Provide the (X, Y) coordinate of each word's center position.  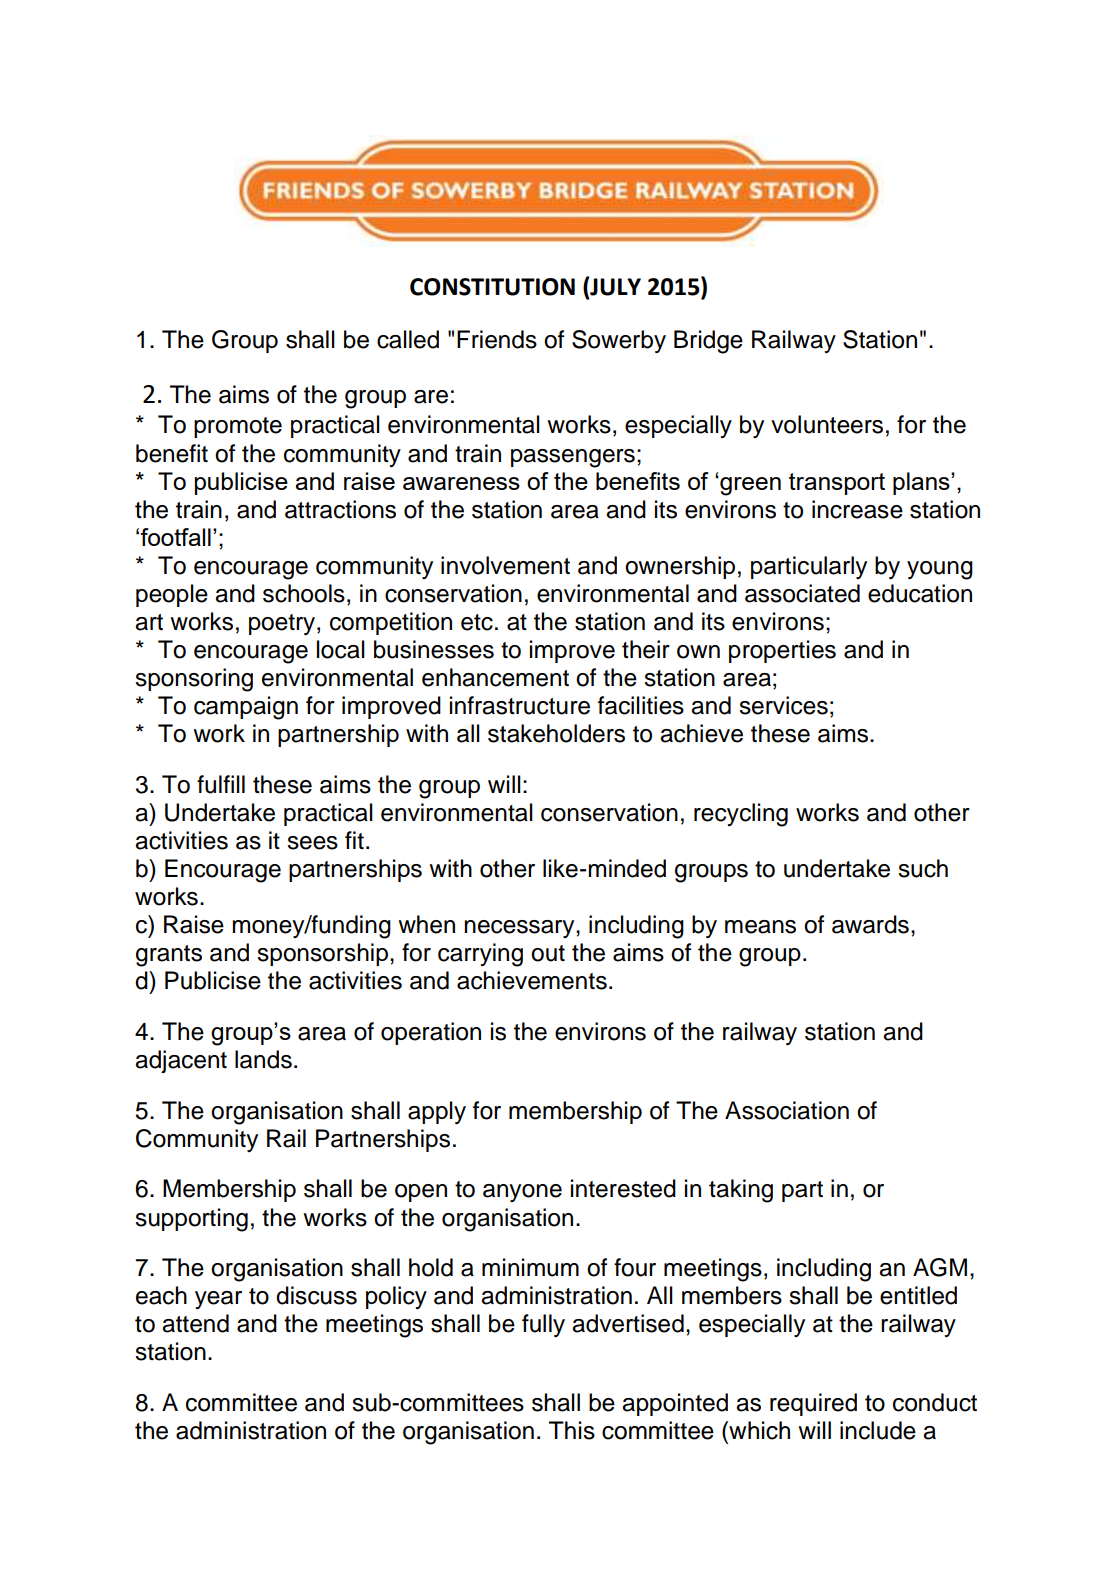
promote (238, 427)
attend (195, 1323)
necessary (520, 929)
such (923, 868)
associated (802, 593)
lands (263, 1059)
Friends (497, 339)
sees (312, 843)
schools (304, 593)
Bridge (708, 342)
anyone (522, 1193)
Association (787, 1110)
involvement (505, 565)
